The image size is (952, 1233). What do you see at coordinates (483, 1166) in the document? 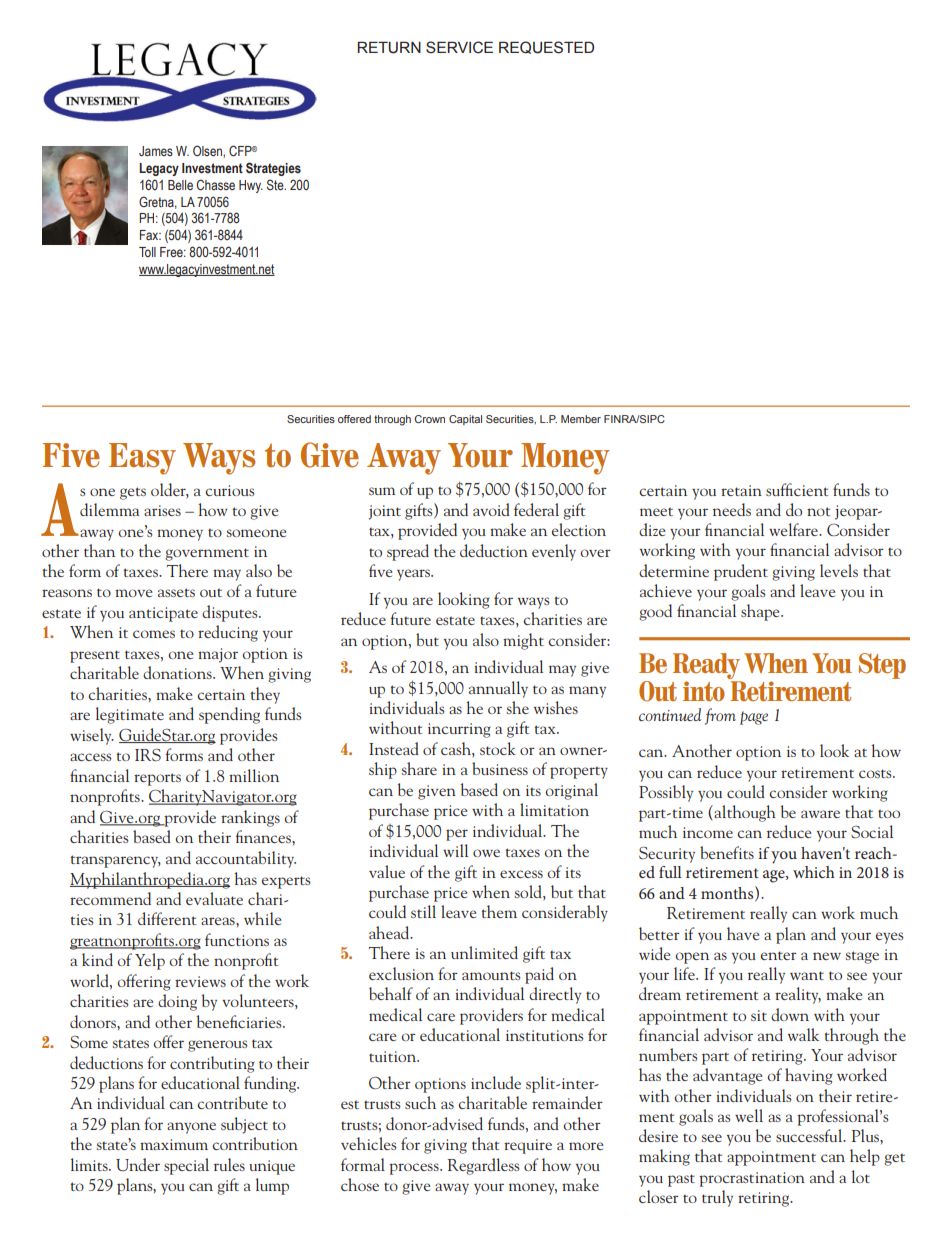
I see `Regardless` at bounding box center [483, 1166].
